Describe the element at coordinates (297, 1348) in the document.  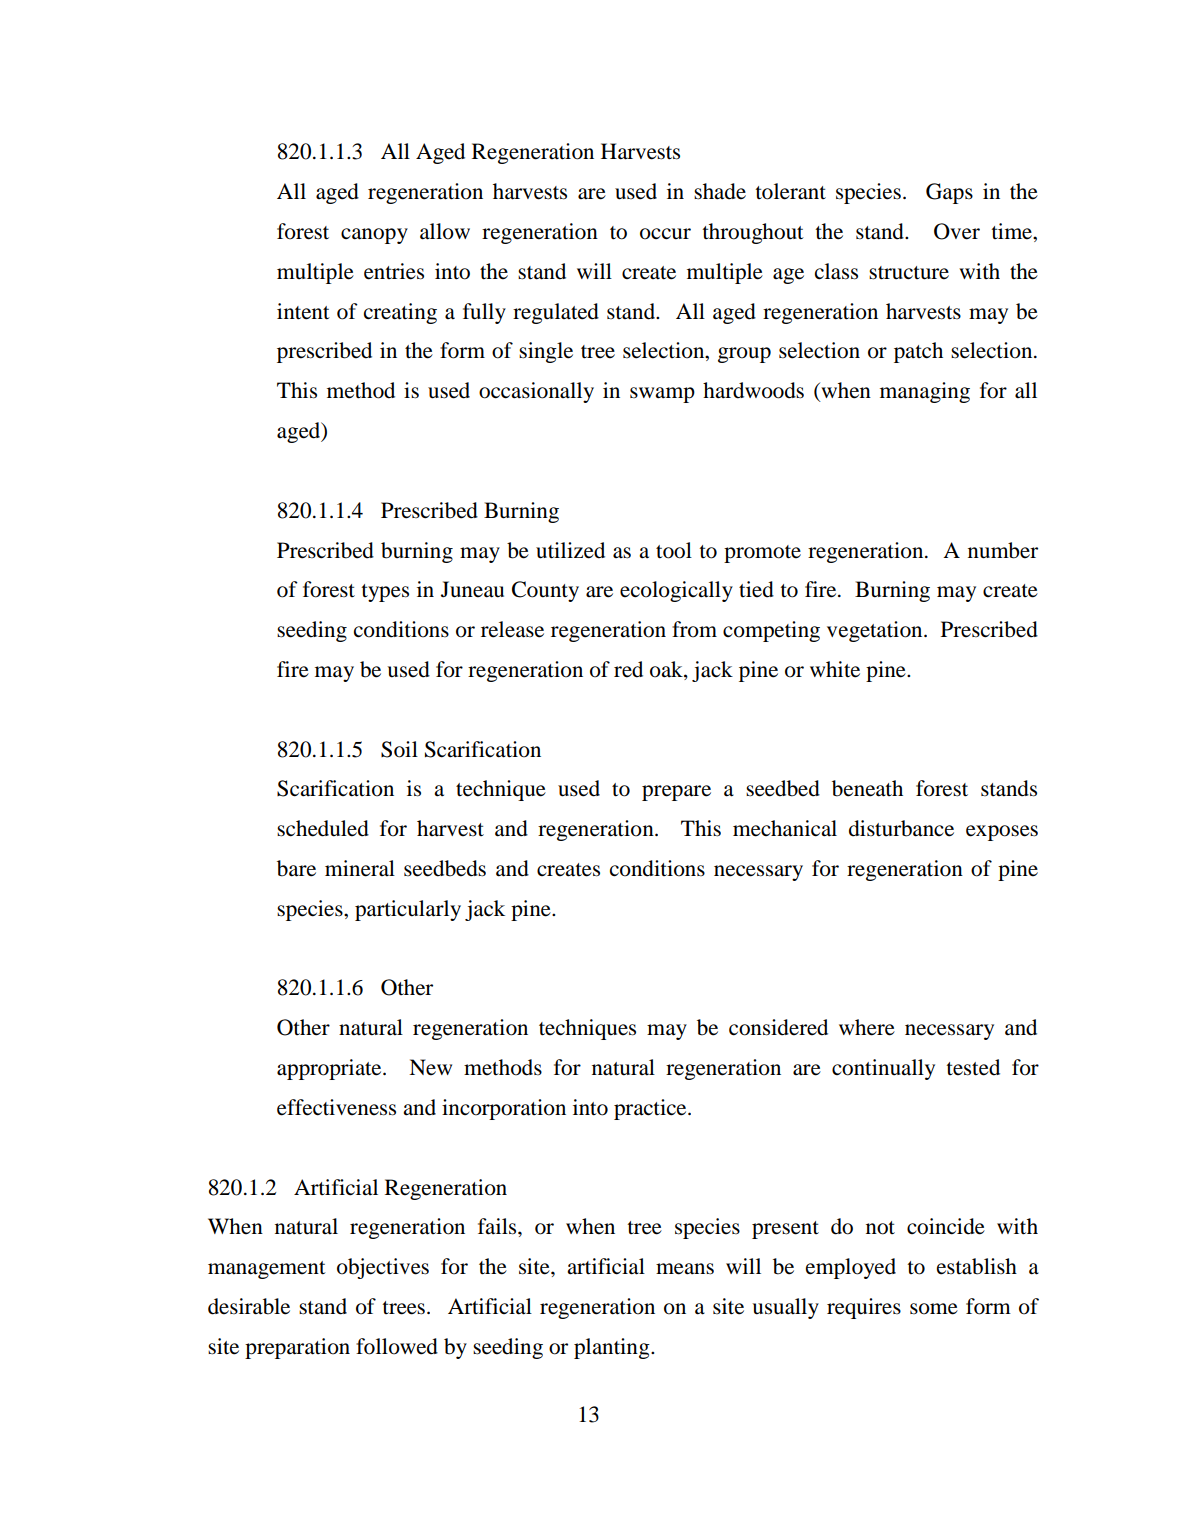
I see `preparation` at that location.
